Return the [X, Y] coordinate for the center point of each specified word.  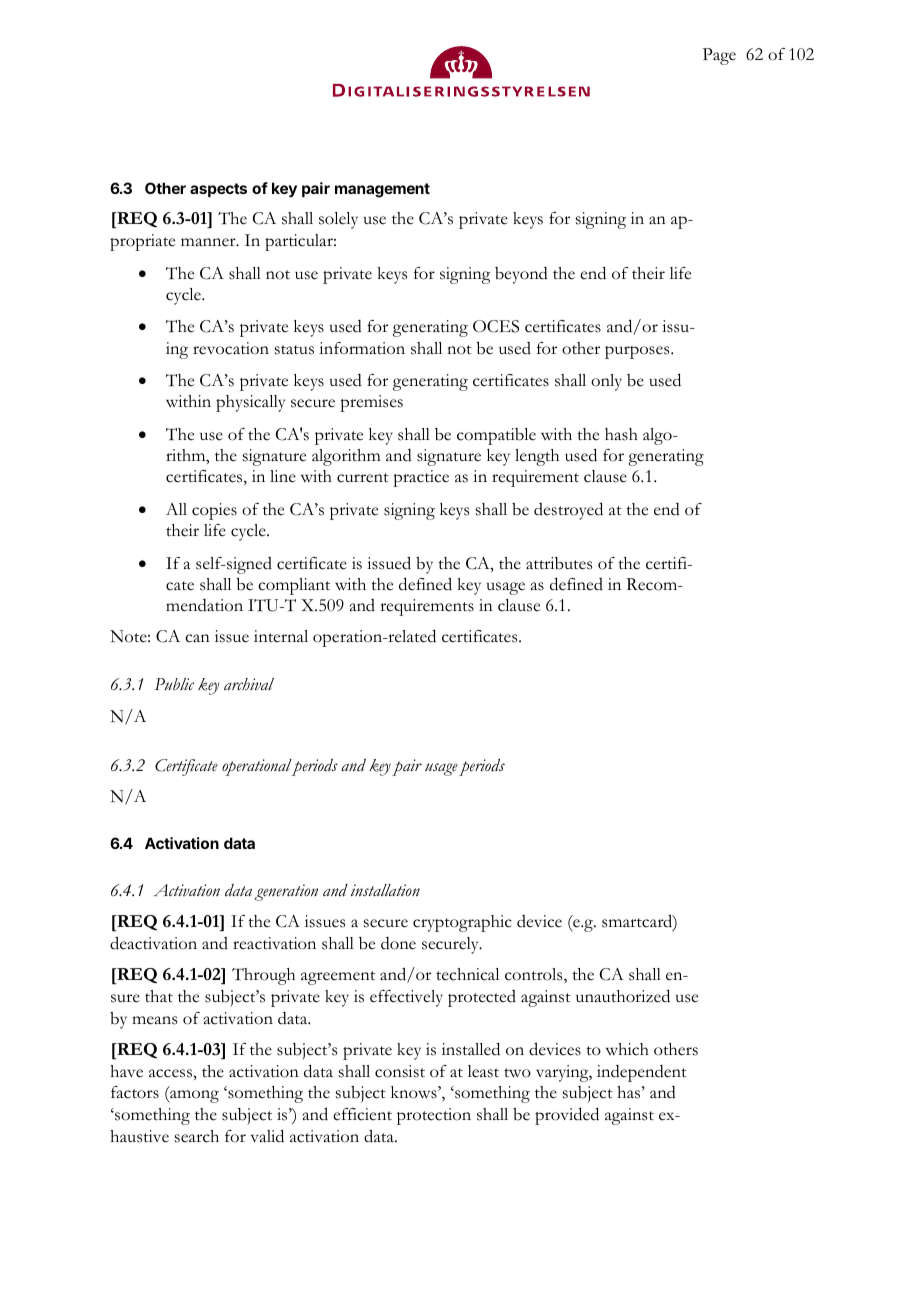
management [382, 190]
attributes [559, 563]
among [193, 1096]
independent [642, 1073]
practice [421, 478]
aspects [218, 190]
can [197, 638]
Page [719, 56]
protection [434, 1116]
